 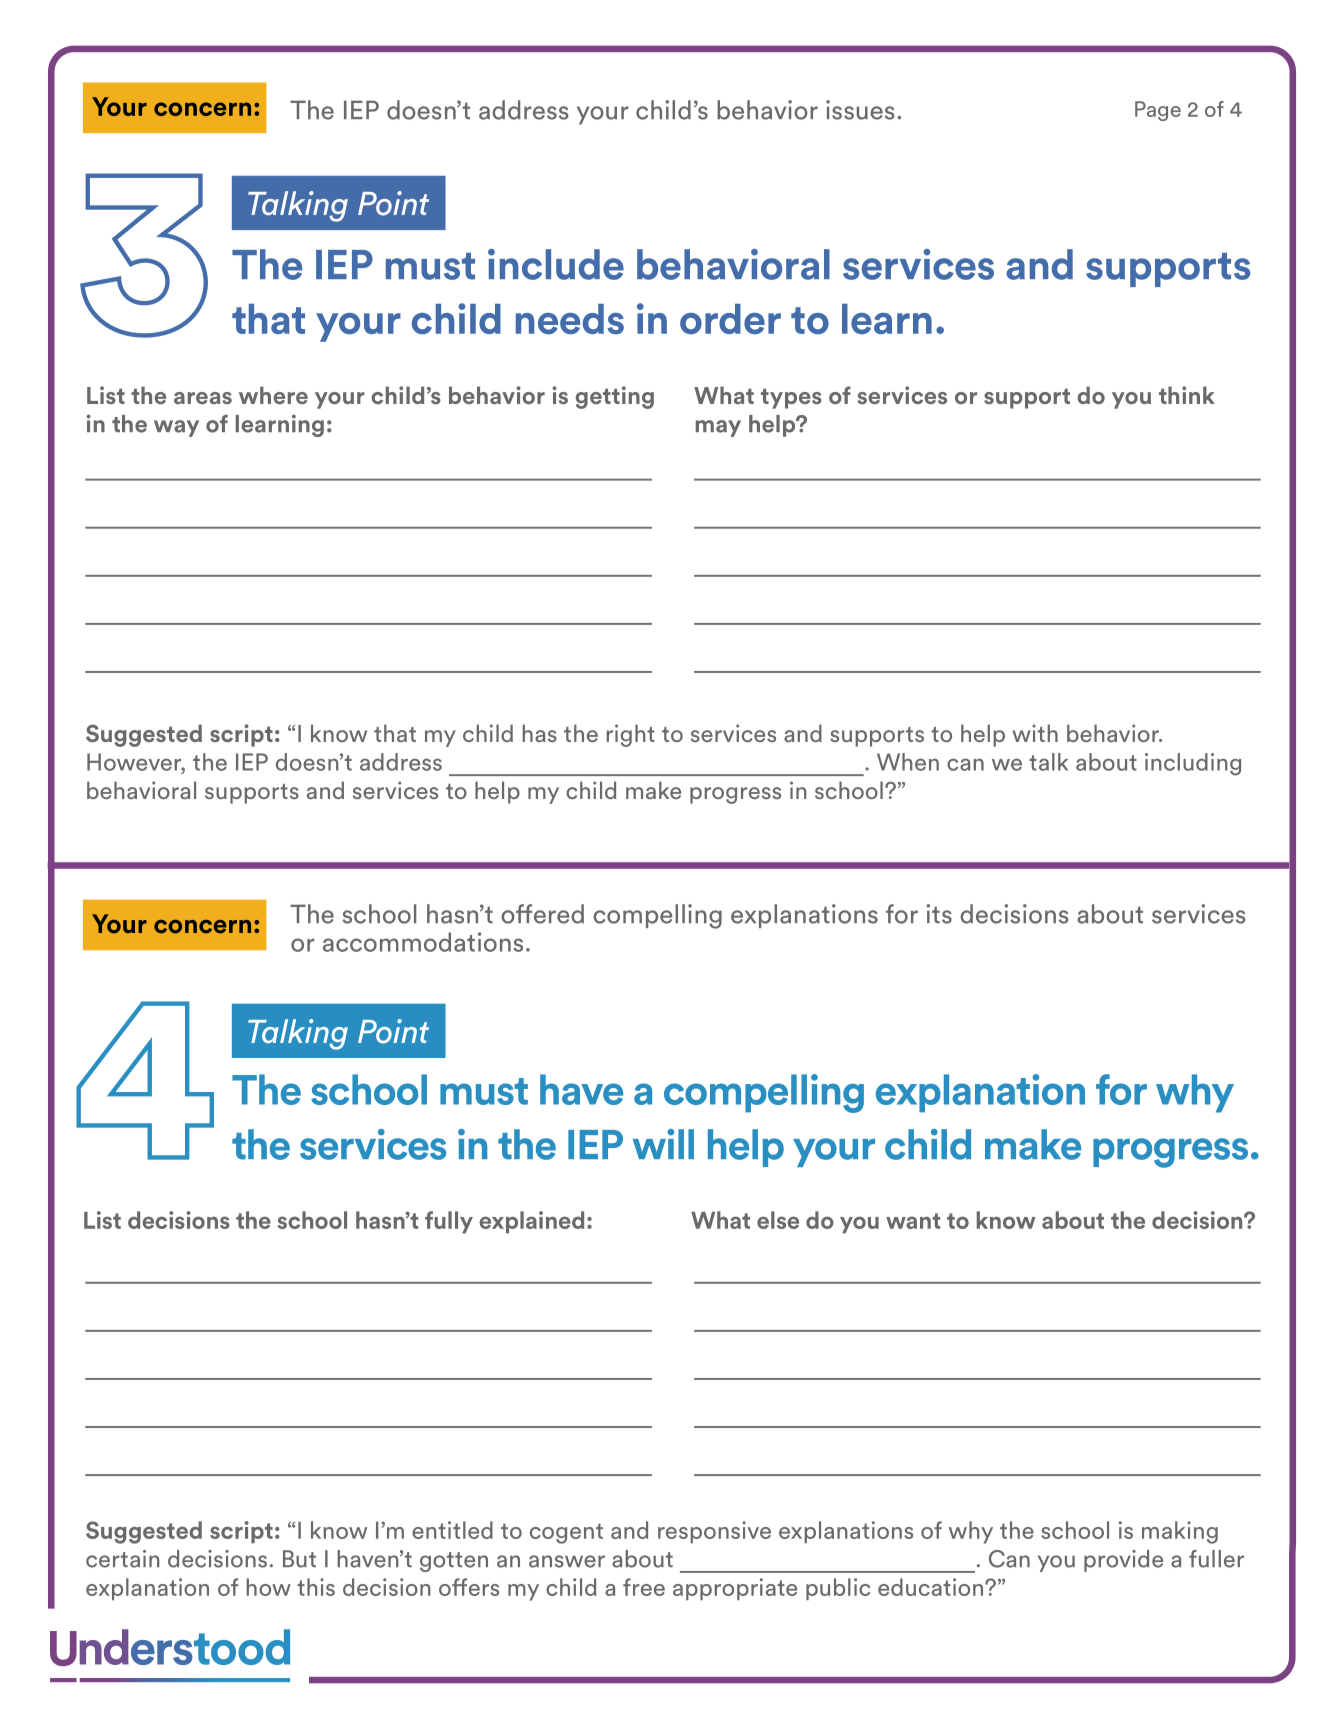 What do you see at coordinates (423, 942) in the screenshot?
I see `accommodations` at bounding box center [423, 942].
